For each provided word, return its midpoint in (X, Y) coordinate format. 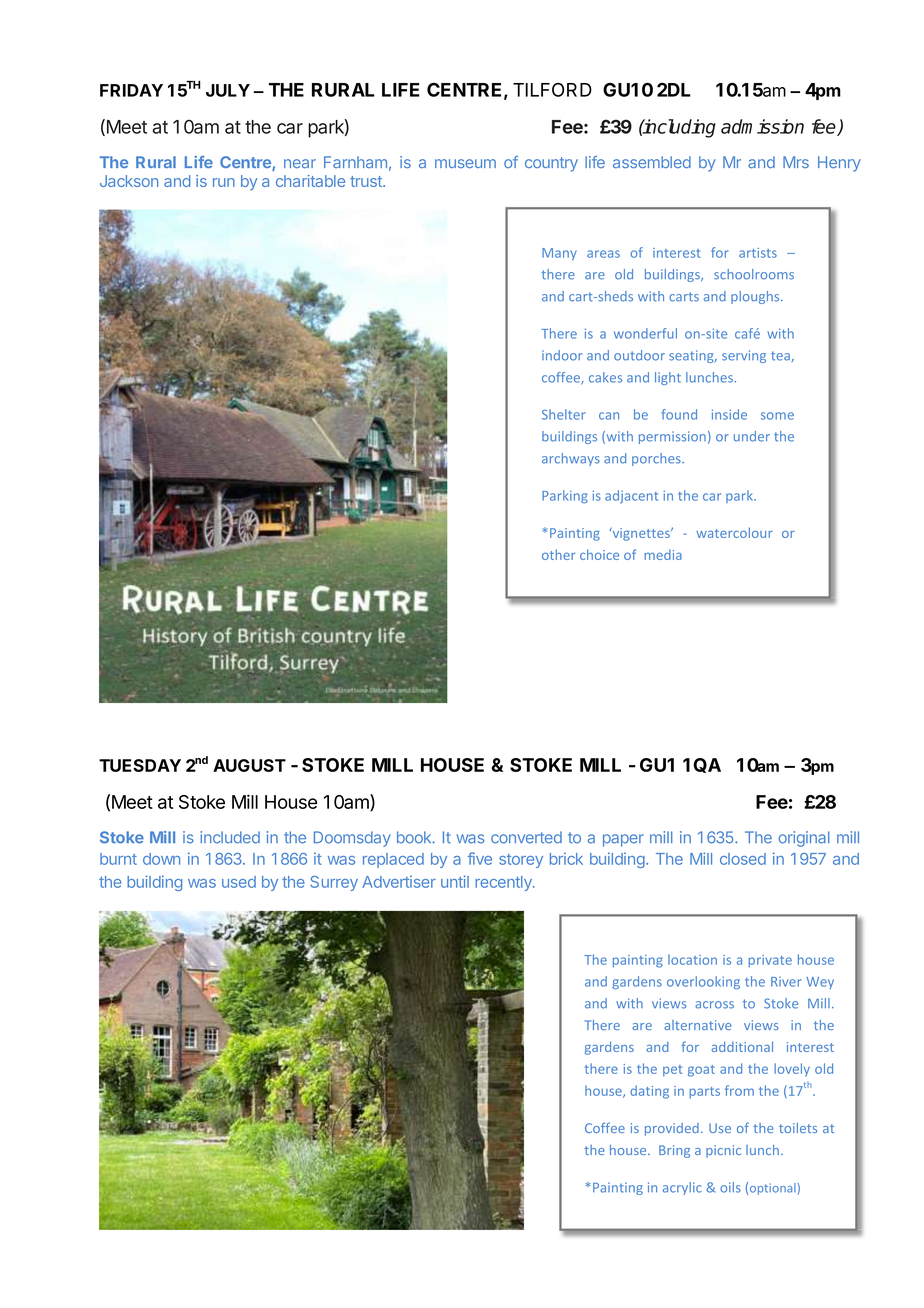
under (752, 436)
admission (762, 126)
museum (465, 163)
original (804, 839)
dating (649, 1092)
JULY (228, 90)
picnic (723, 1151)
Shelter (563, 414)
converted (526, 837)
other (559, 554)
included (230, 837)
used (239, 882)
